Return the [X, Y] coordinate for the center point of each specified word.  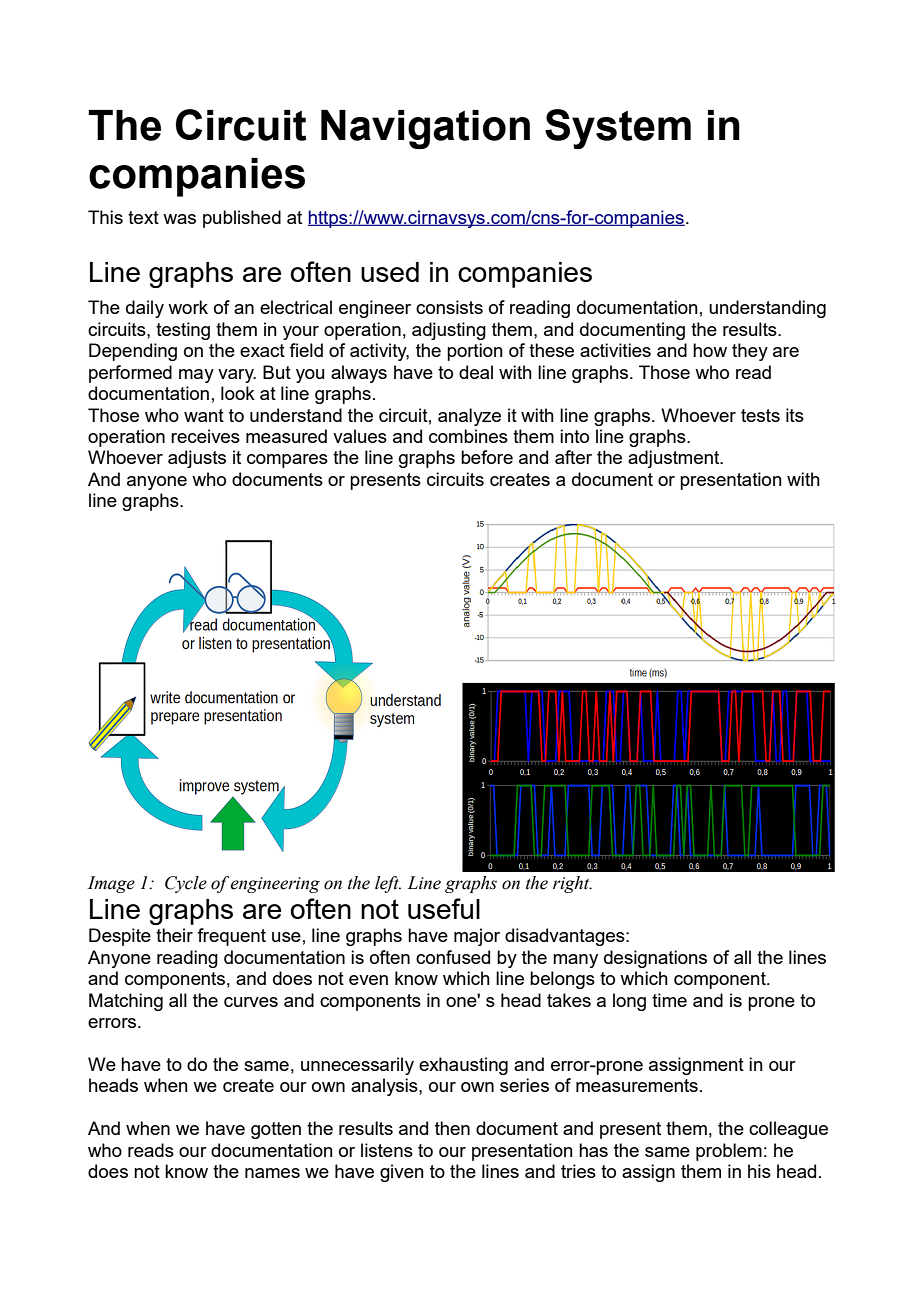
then [452, 1128]
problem [729, 1152]
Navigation [425, 129]
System [618, 129]
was [179, 219]
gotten [276, 1130]
